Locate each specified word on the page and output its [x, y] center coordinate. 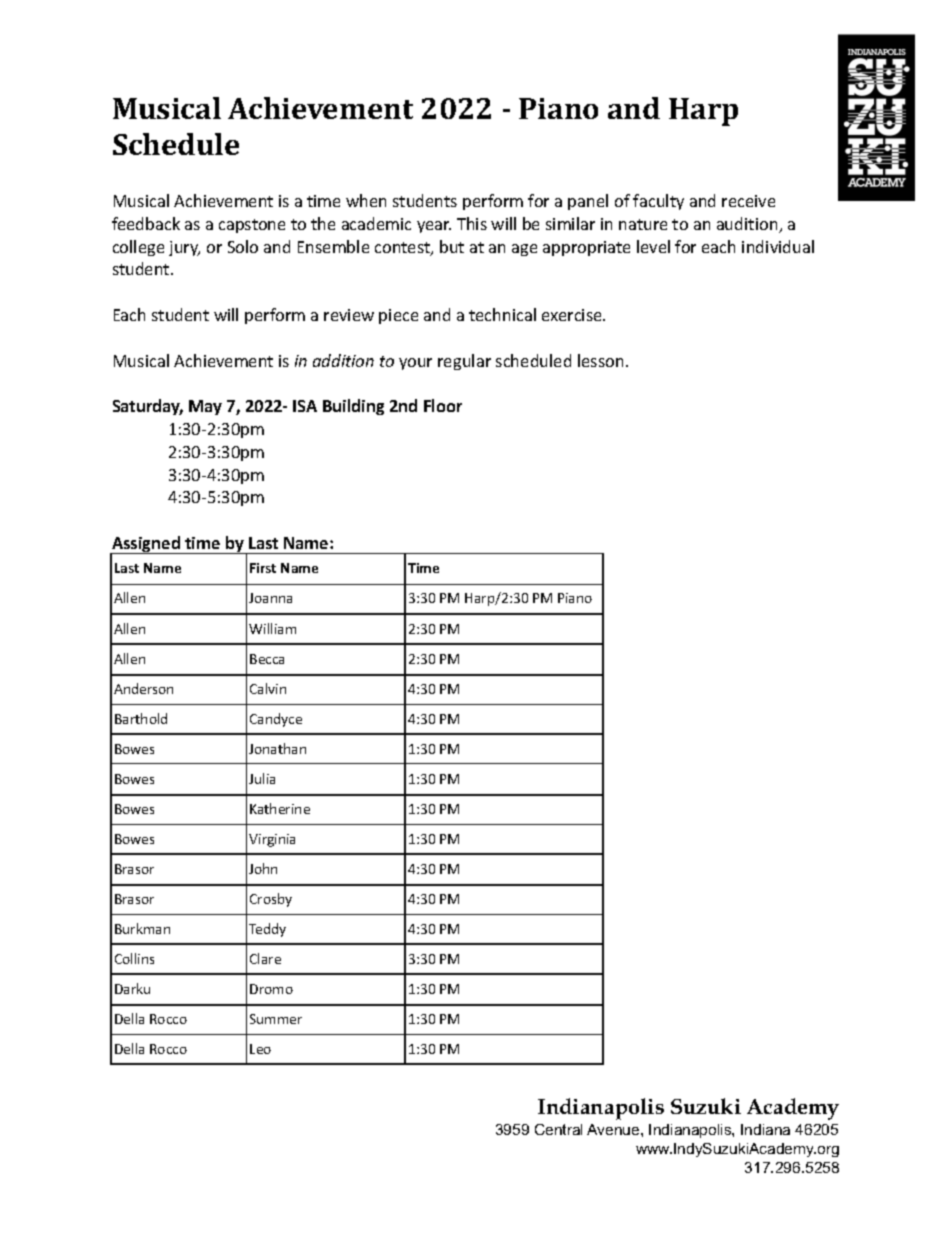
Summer [276, 1019]
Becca [267, 659]
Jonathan [277, 748]
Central [558, 1129]
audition [748, 225]
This [472, 223]
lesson [600, 360]
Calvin [268, 688]
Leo [260, 1049]
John [263, 868]
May [205, 407]
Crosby [271, 900]
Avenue [614, 1129]
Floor [443, 405]
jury [184, 248]
